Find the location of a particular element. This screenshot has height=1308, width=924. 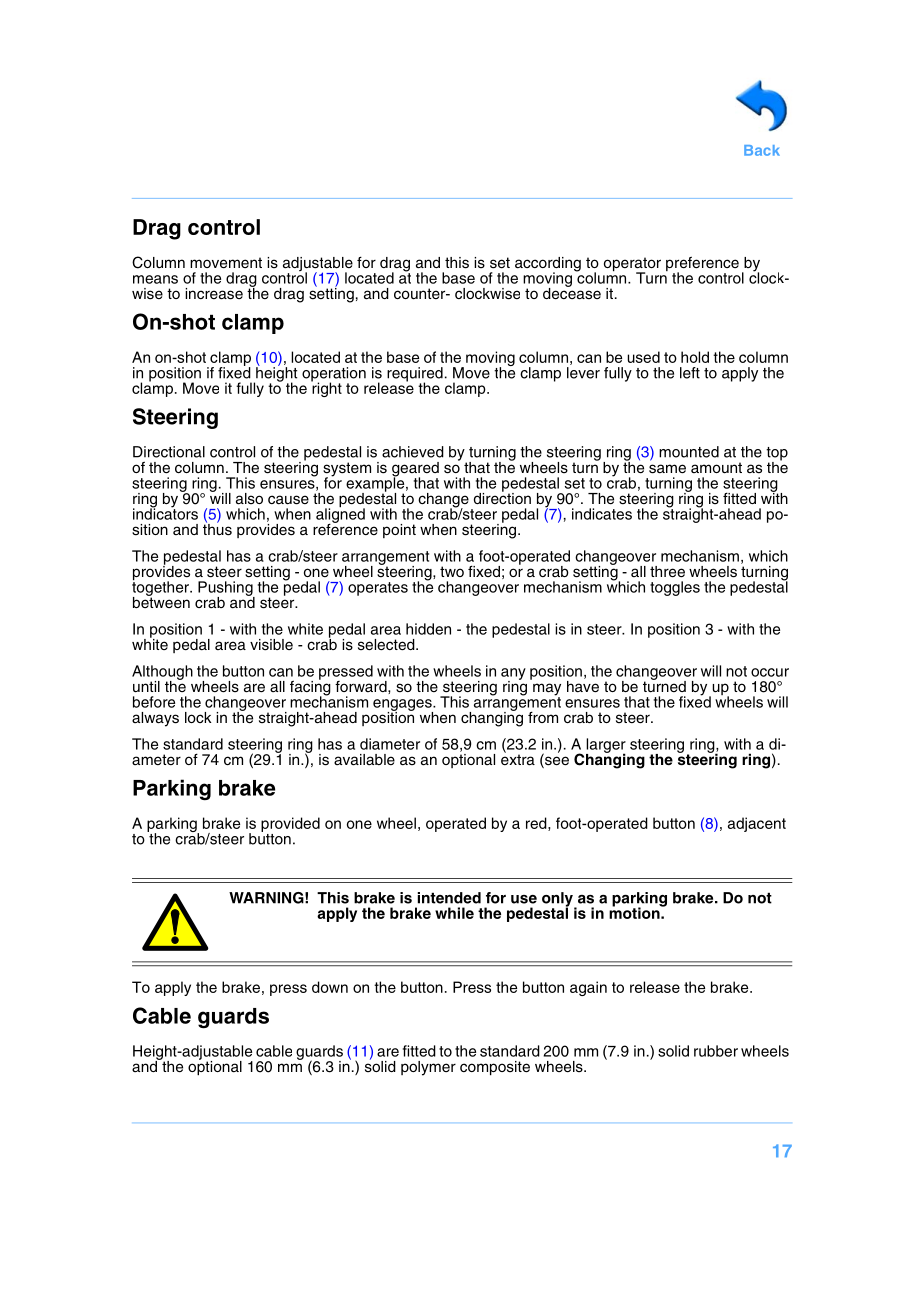

required is located at coordinates (415, 375).
